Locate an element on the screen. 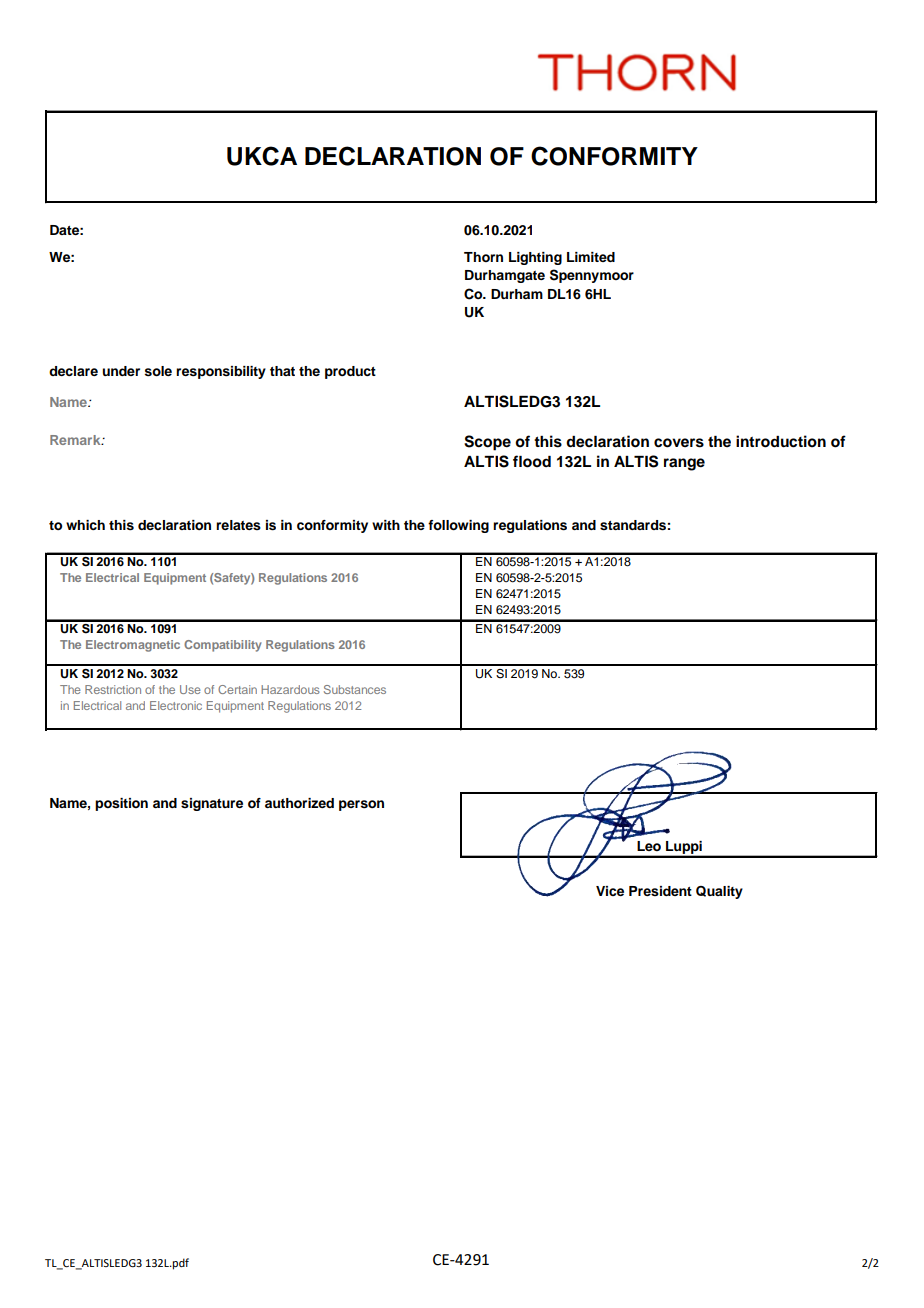 The width and height of the screenshot is (924, 1308). sole is located at coordinates (158, 371).
